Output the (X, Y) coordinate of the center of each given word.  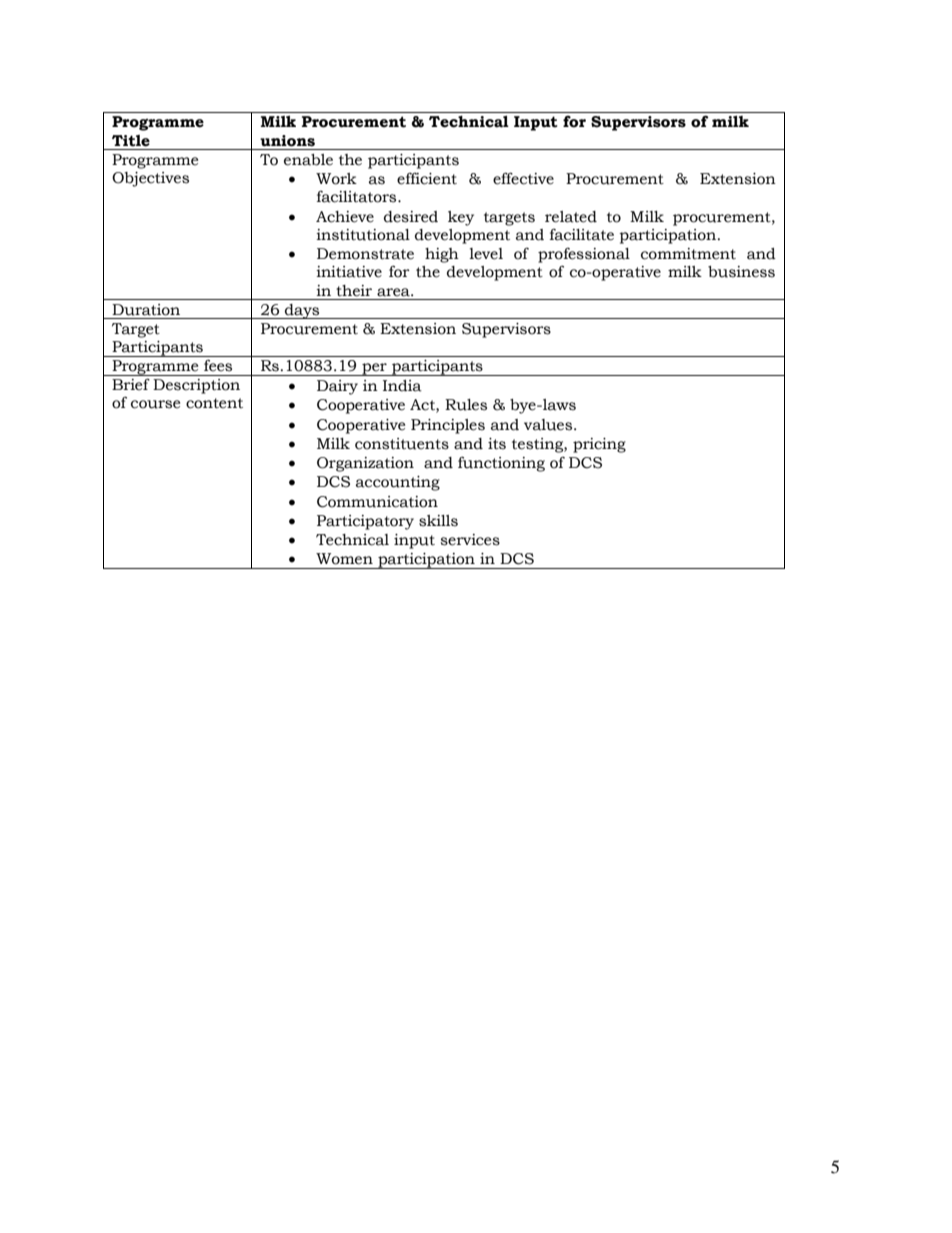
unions (287, 141)
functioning (501, 464)
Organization (365, 464)
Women (344, 559)
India (402, 386)
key (461, 218)
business (741, 272)
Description (196, 386)
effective (523, 178)
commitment (688, 254)
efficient (427, 179)
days (302, 311)
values (549, 425)
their (354, 291)
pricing (599, 445)
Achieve (345, 217)
